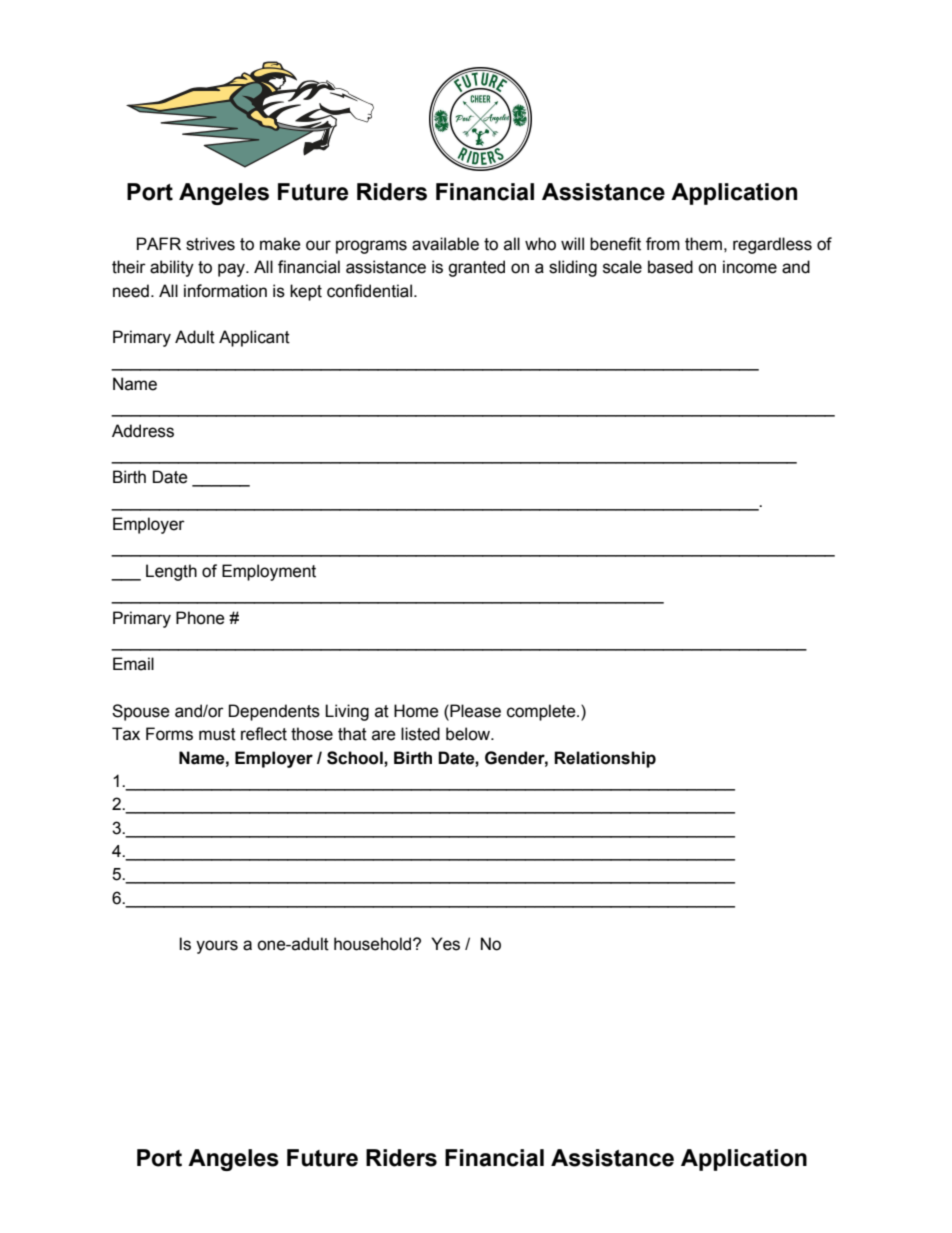  What do you see at coordinates (445, 944) in the document?
I see `Yes` at bounding box center [445, 944].
